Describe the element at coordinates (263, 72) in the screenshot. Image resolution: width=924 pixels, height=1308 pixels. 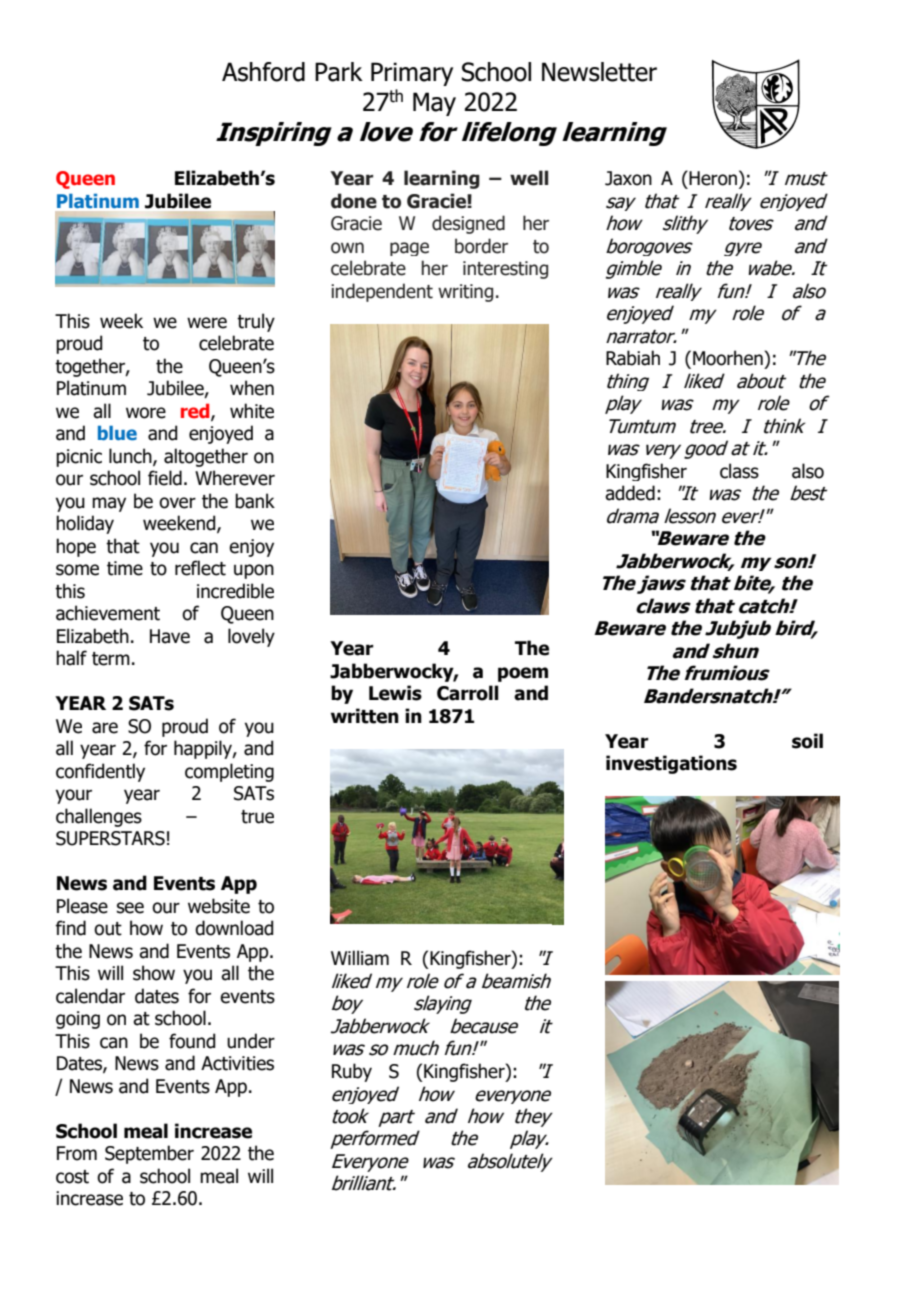
I see `Ashford` at that location.
